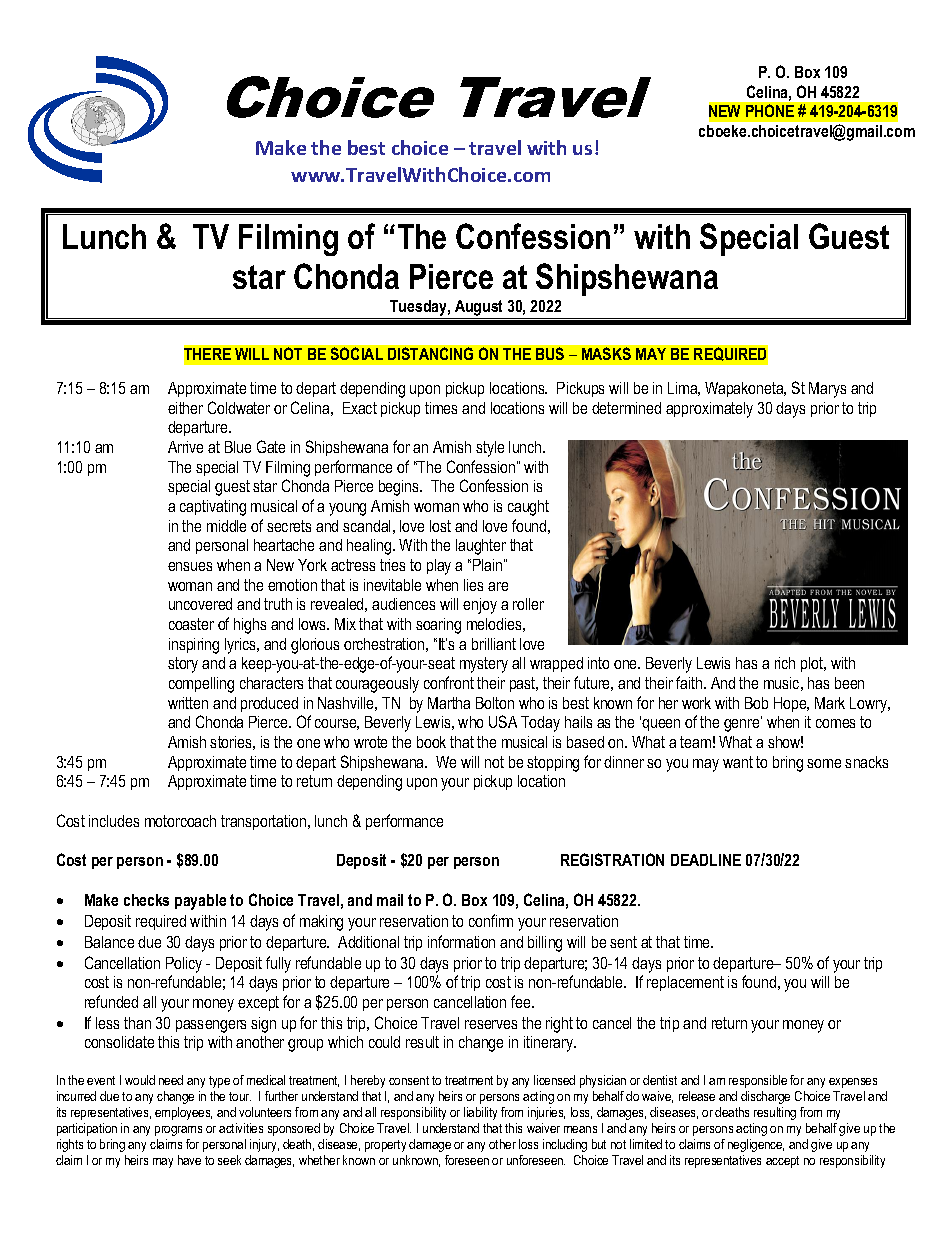  I want to click on want, so click(738, 762).
